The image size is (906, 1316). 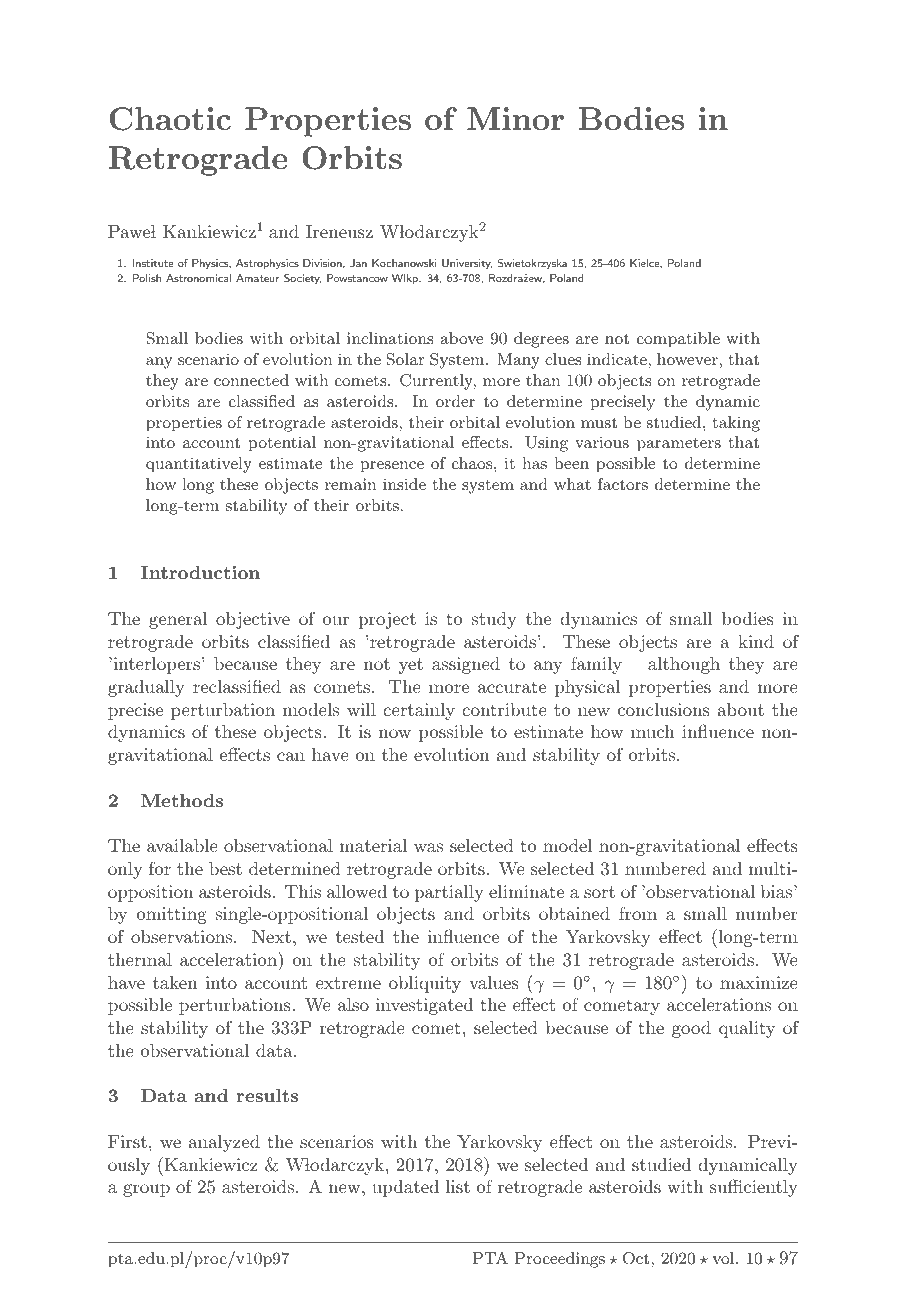 I want to click on group, so click(x=146, y=1190).
